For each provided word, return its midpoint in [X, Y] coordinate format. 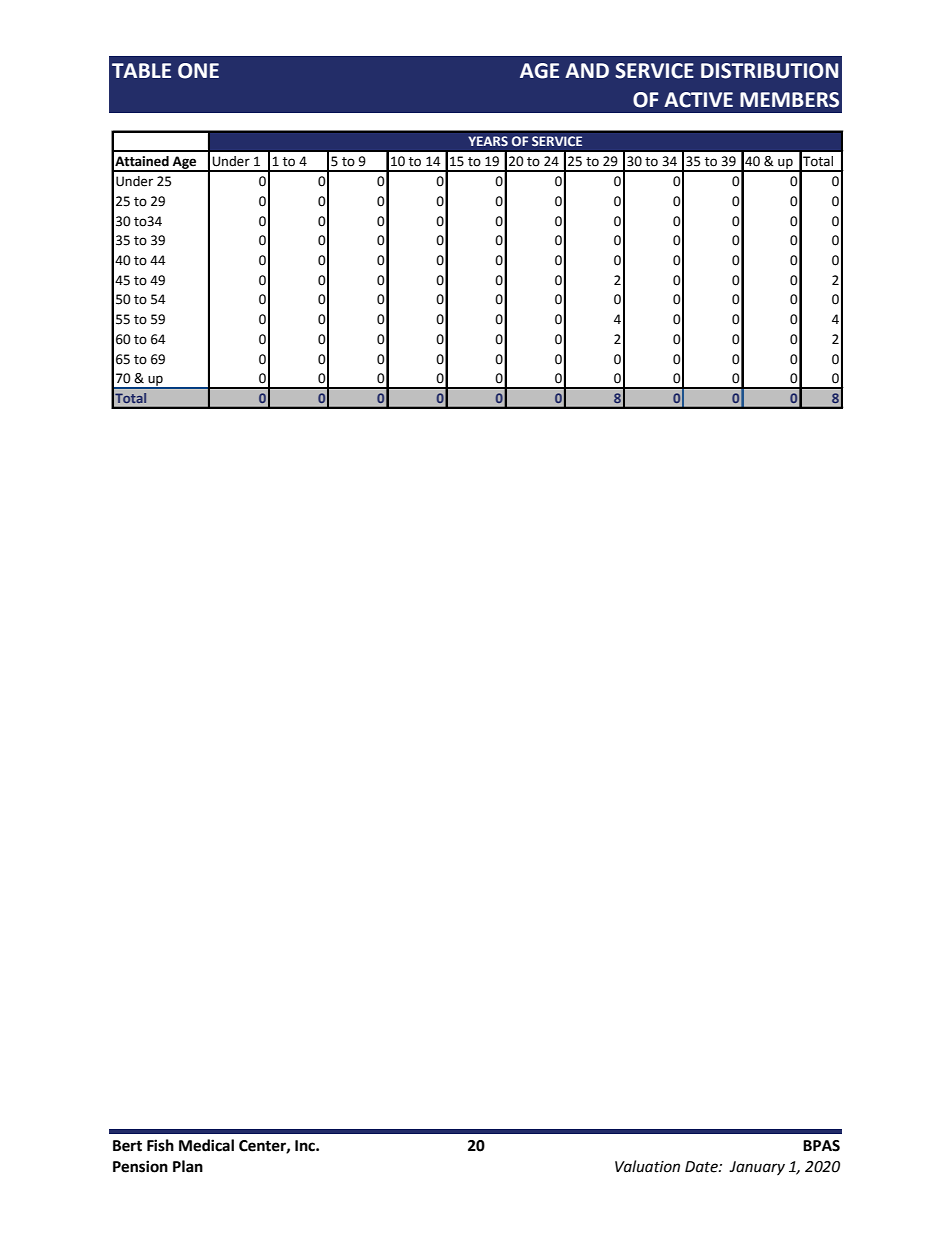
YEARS [488, 141]
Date [702, 1167]
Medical [206, 1145]
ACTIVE [698, 100]
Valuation [647, 1166]
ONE [198, 71]
